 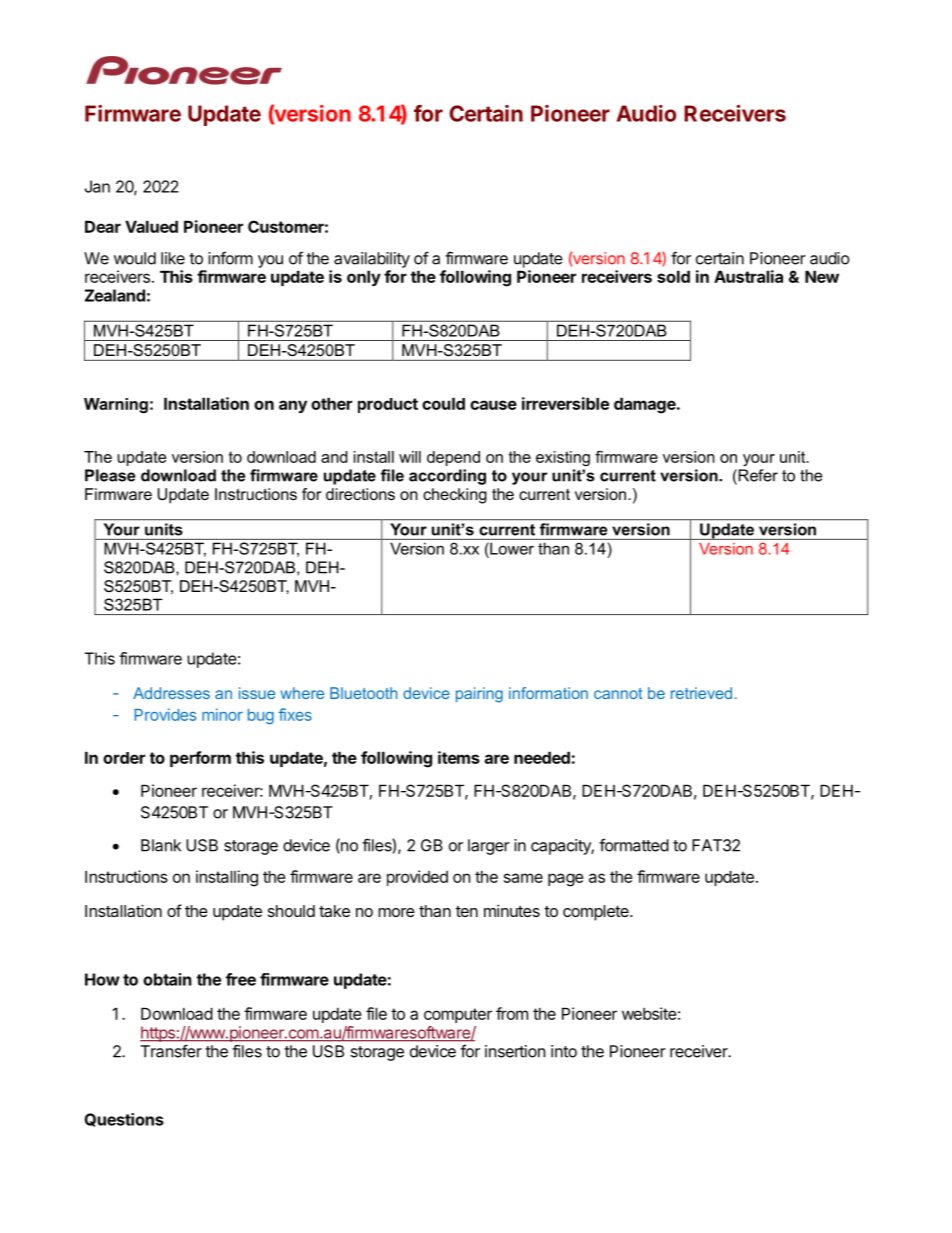 What do you see at coordinates (479, 695) in the screenshot?
I see `pairing` at bounding box center [479, 695].
